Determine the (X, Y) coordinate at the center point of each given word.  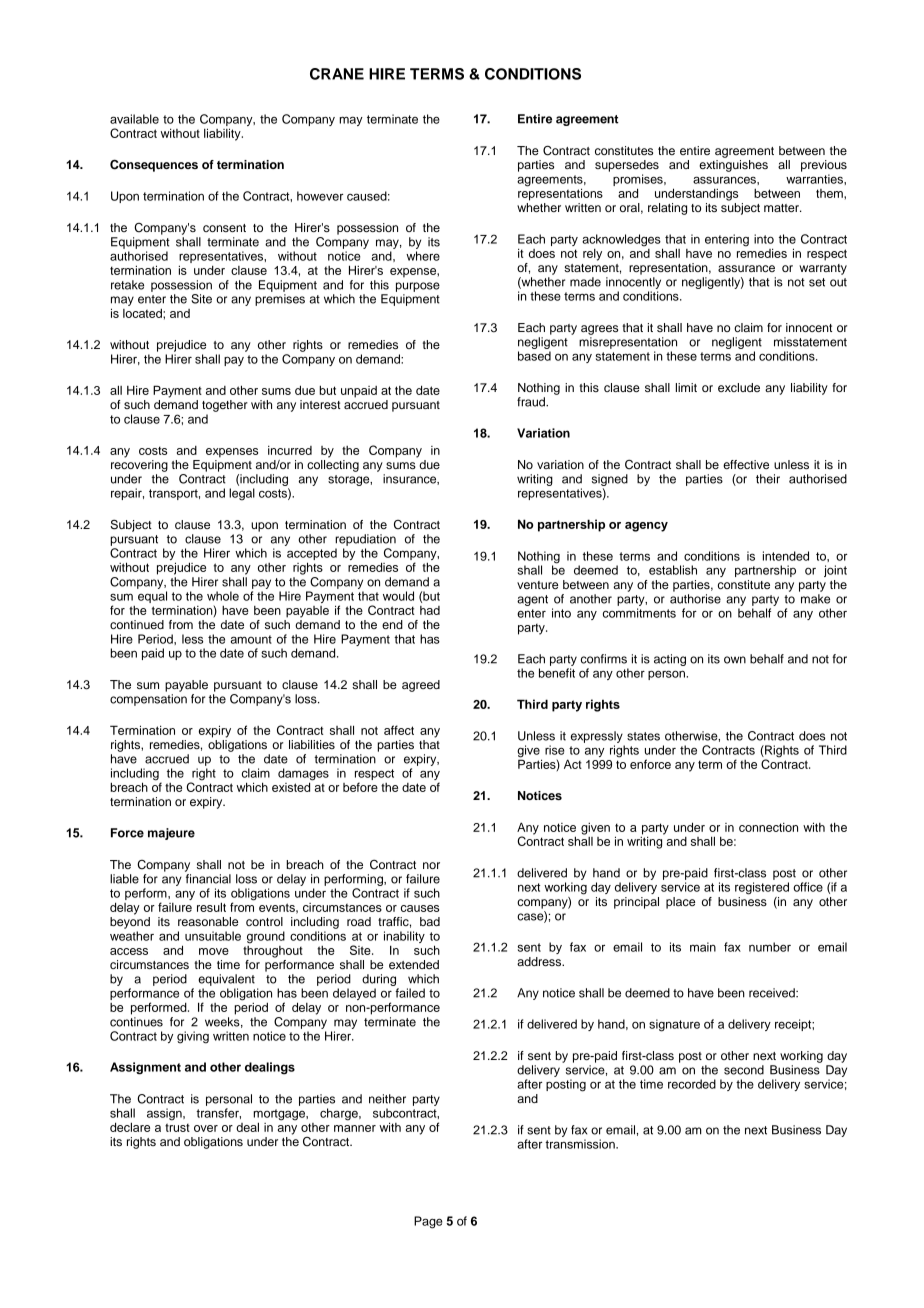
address (540, 961)
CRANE (337, 74)
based (534, 356)
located (143, 313)
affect (399, 730)
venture (537, 585)
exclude (739, 387)
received (773, 993)
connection (768, 827)
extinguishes (733, 166)
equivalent (226, 980)
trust (177, 1127)
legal (242, 494)
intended (786, 556)
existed (292, 786)
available (134, 119)
